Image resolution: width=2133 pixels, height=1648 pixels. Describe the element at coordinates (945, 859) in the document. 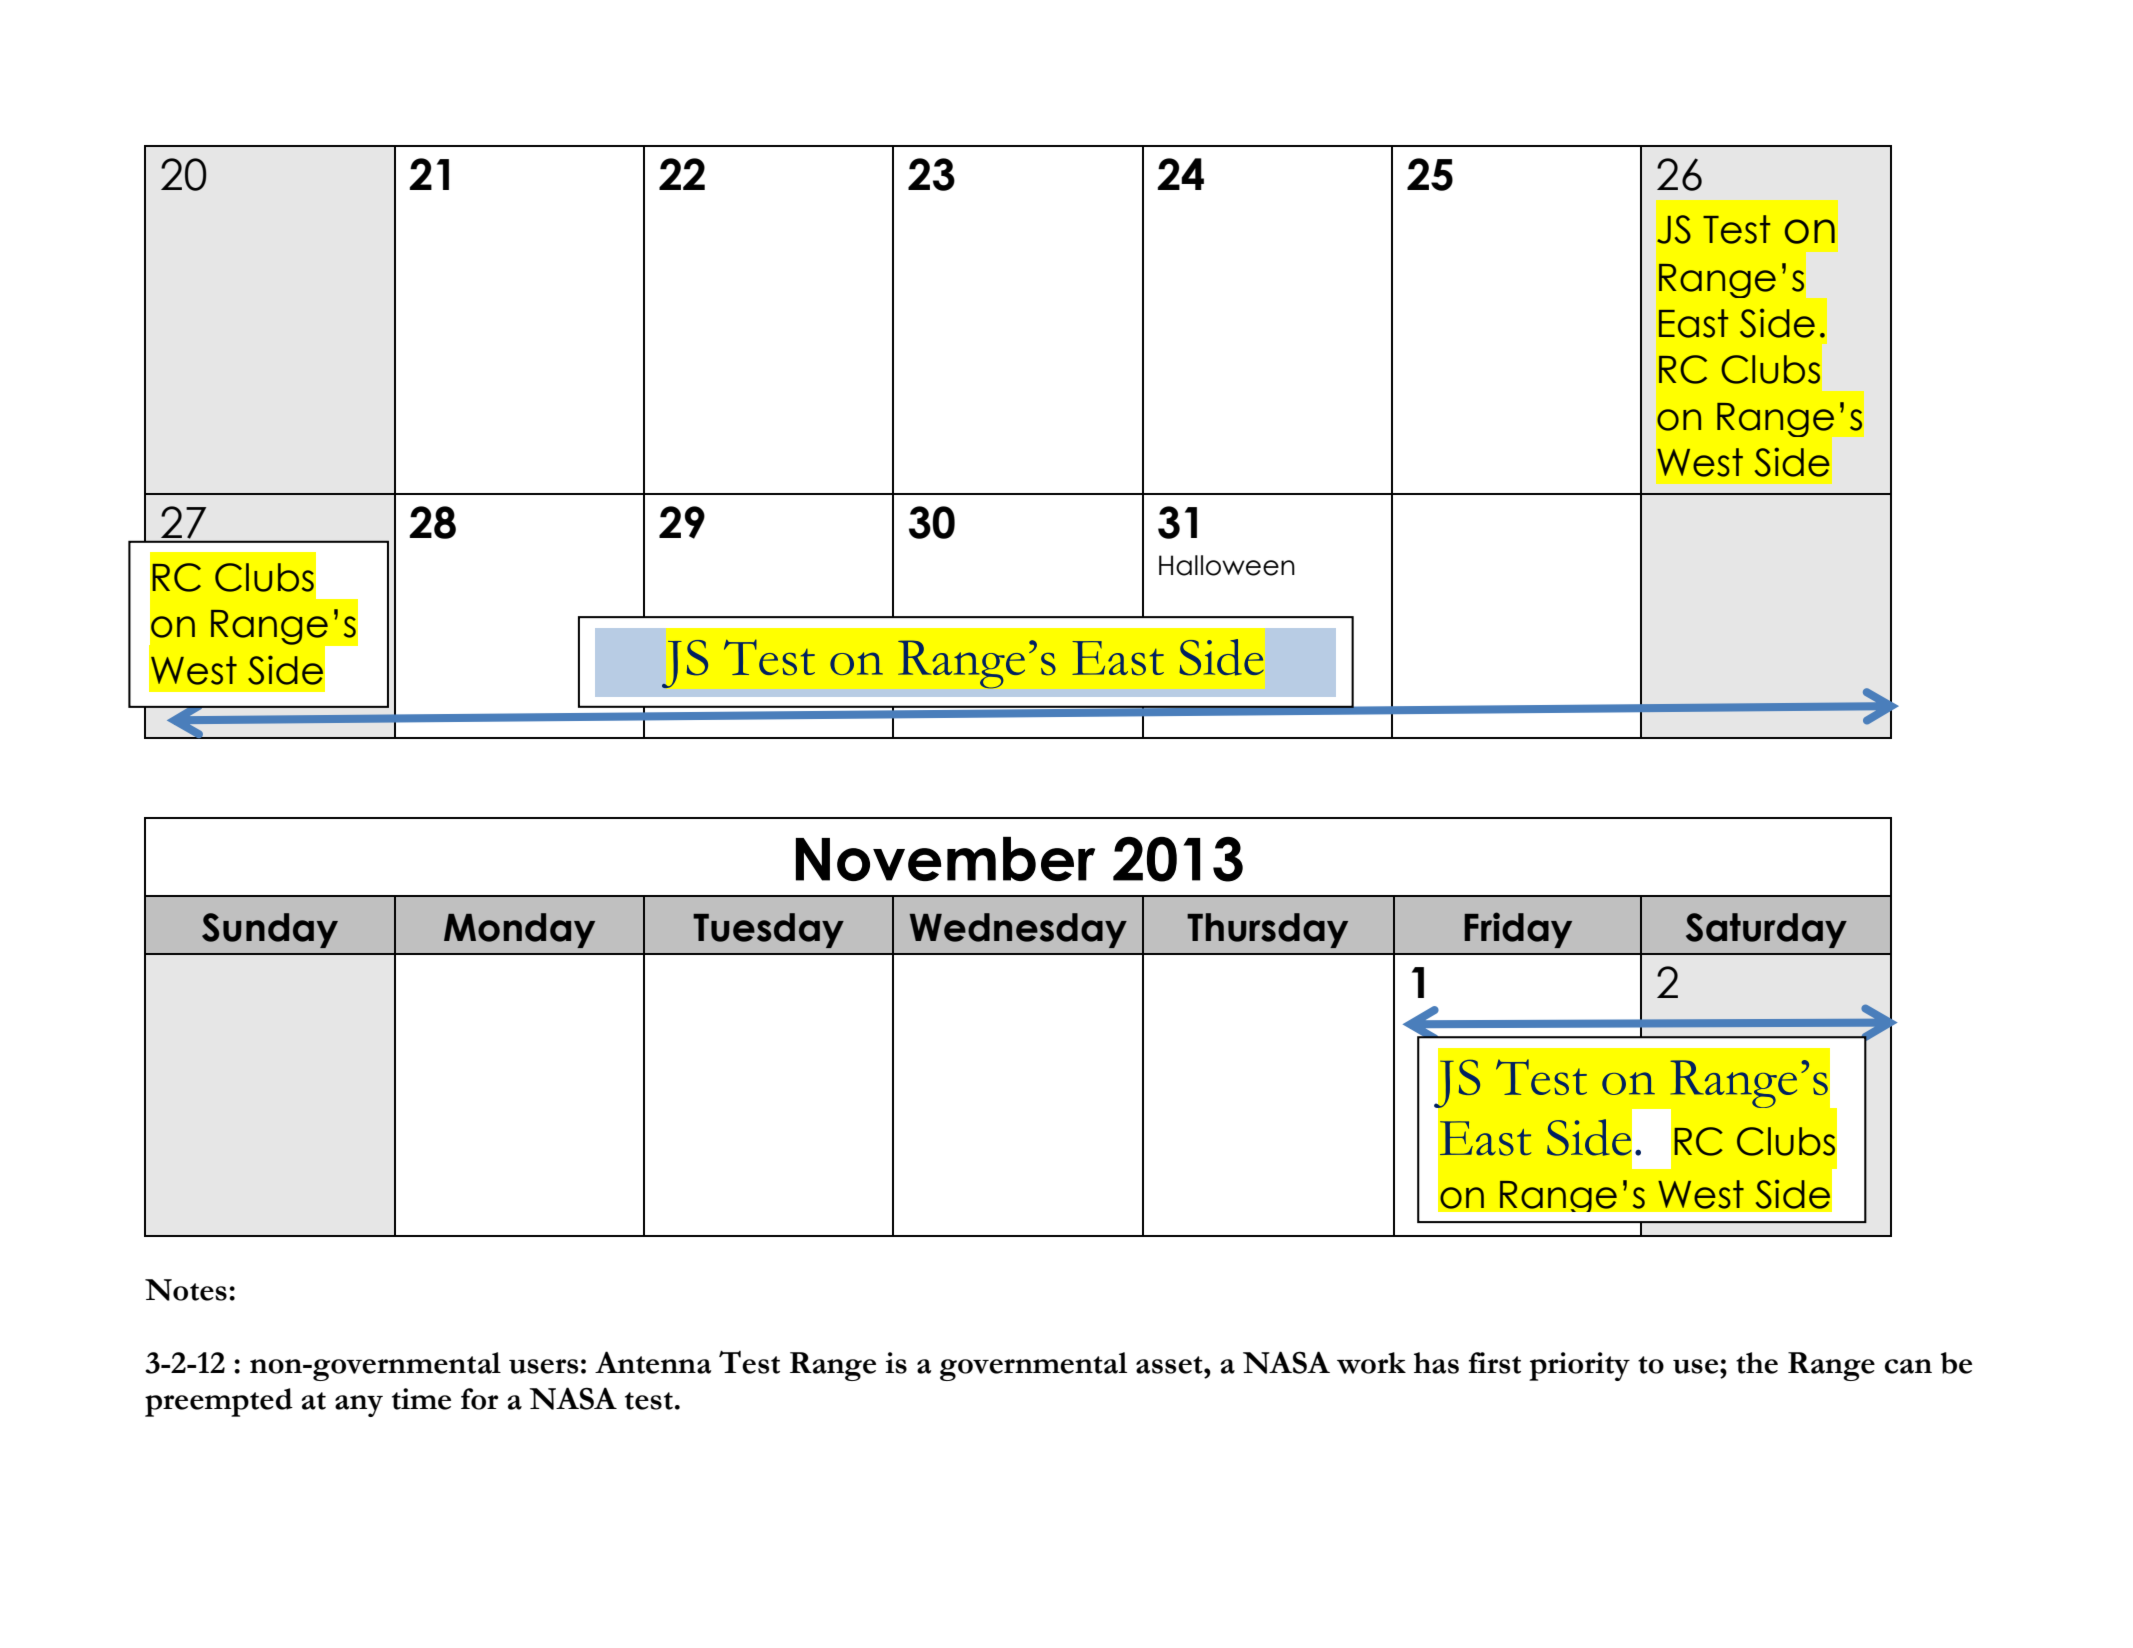

I see `November` at that location.
